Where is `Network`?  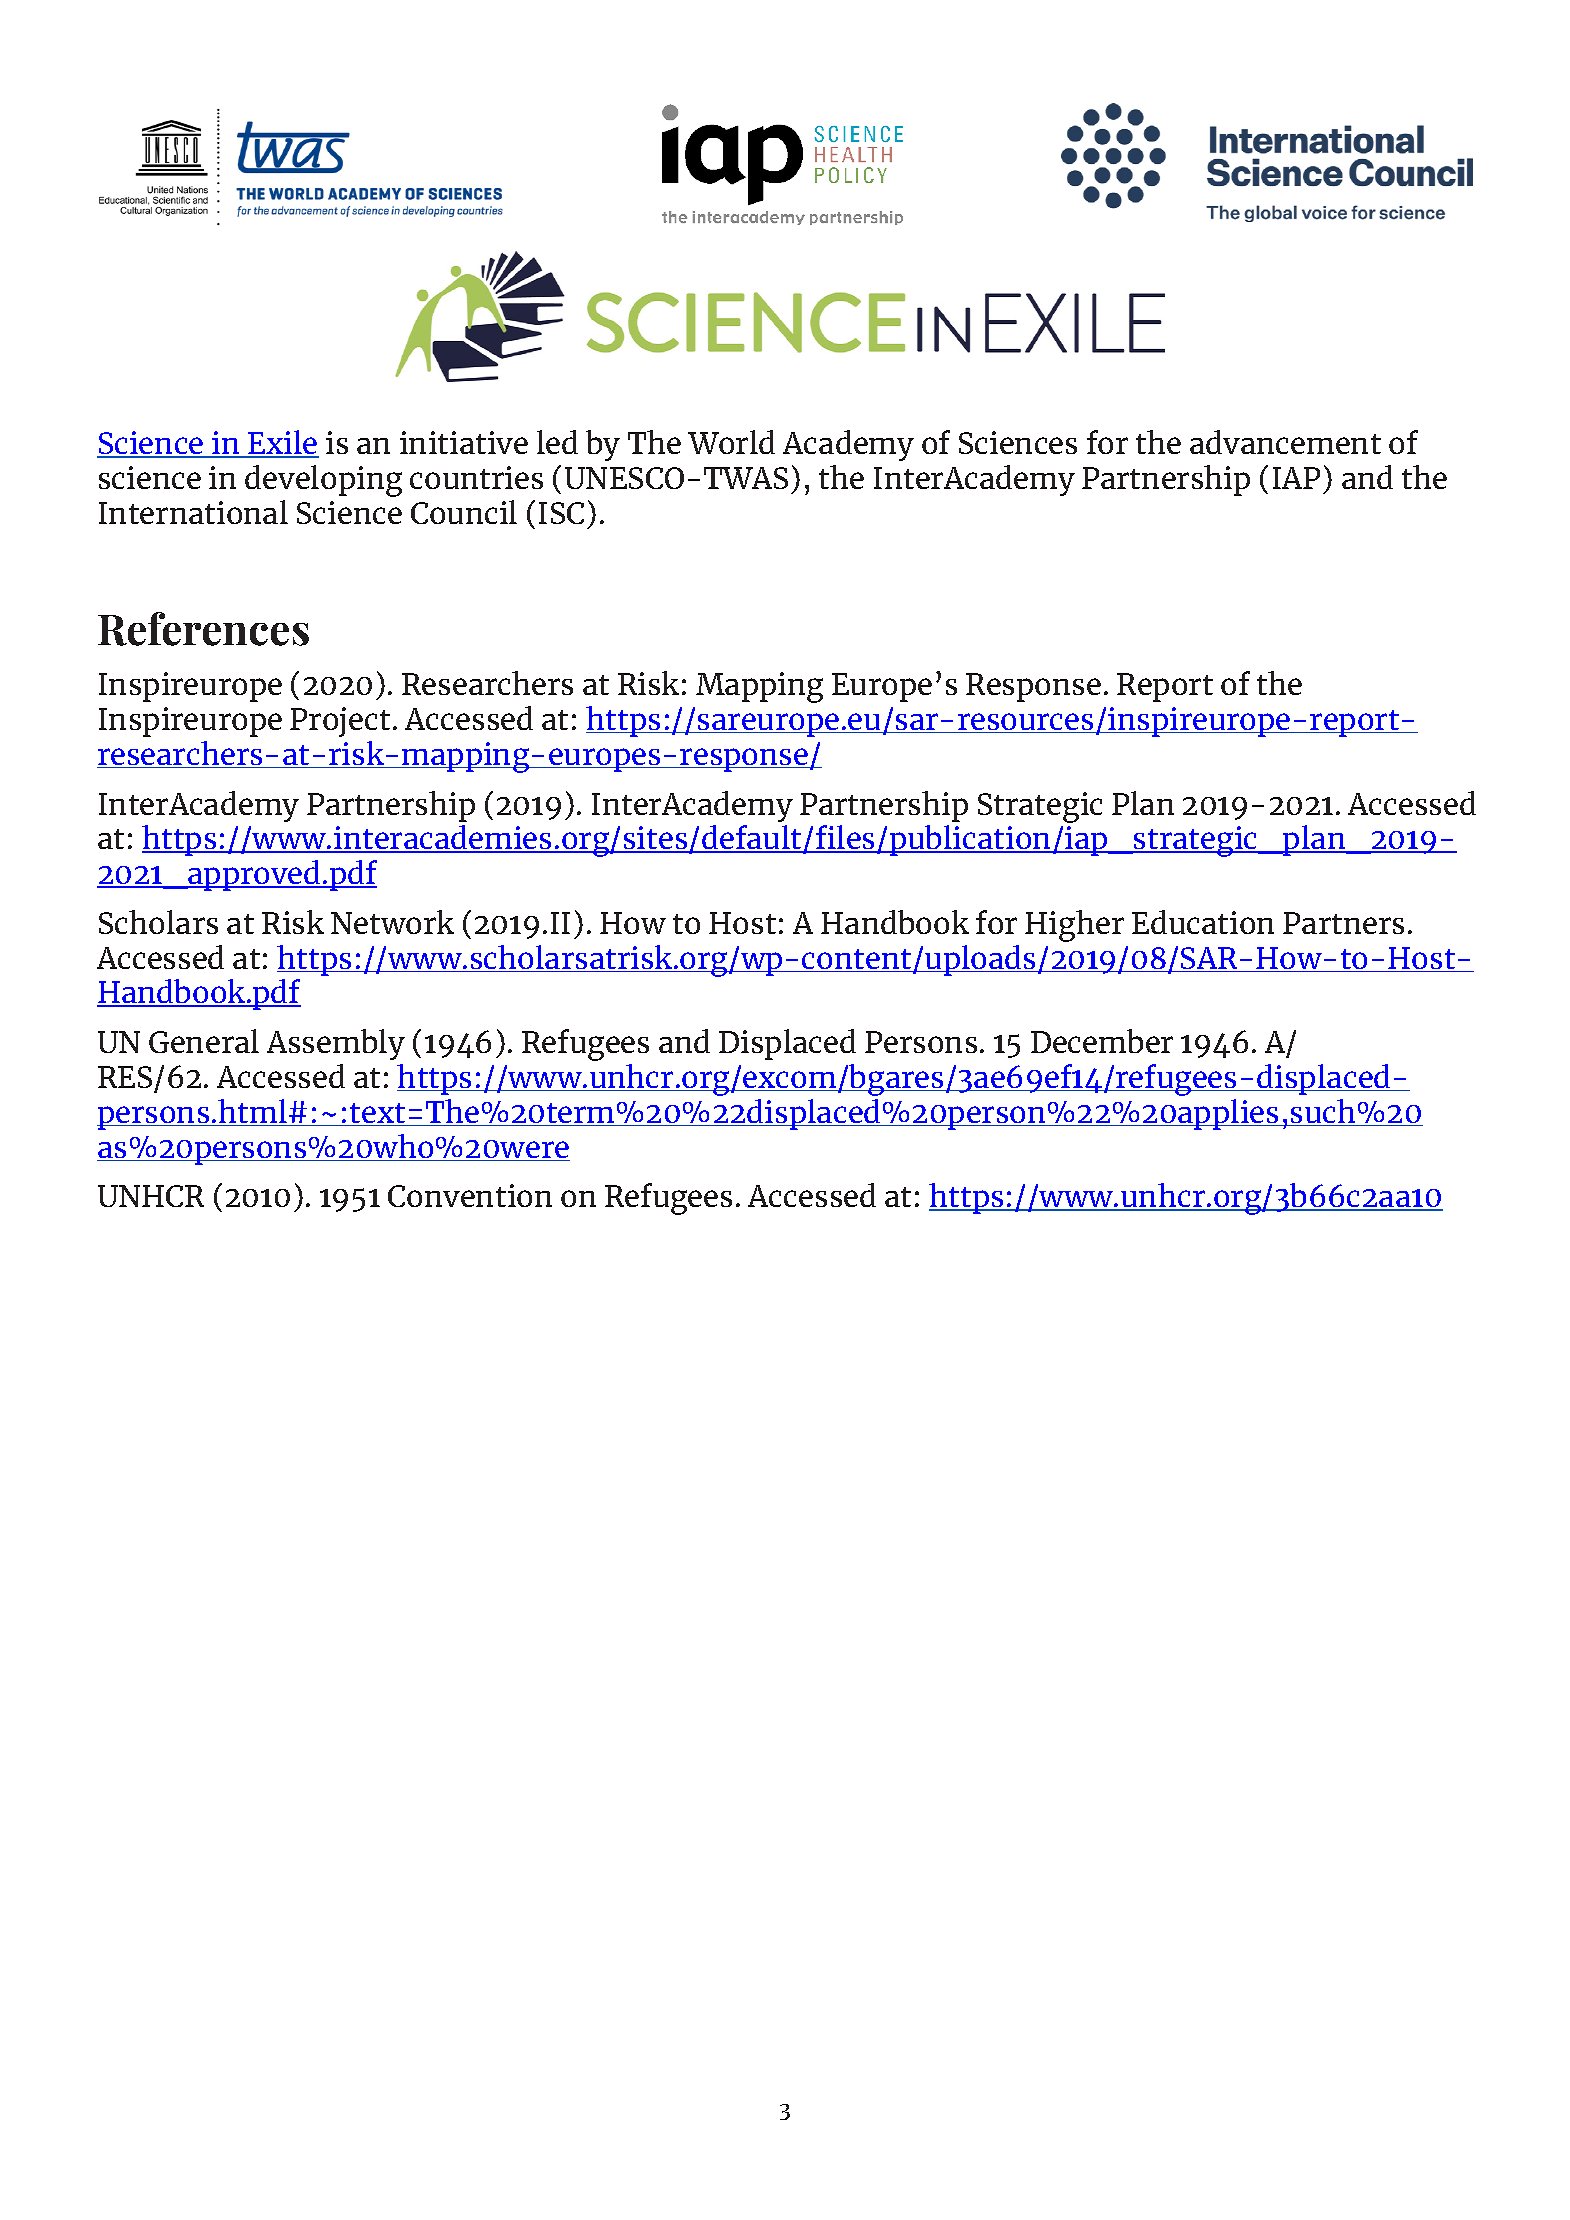 Network is located at coordinates (392, 922).
